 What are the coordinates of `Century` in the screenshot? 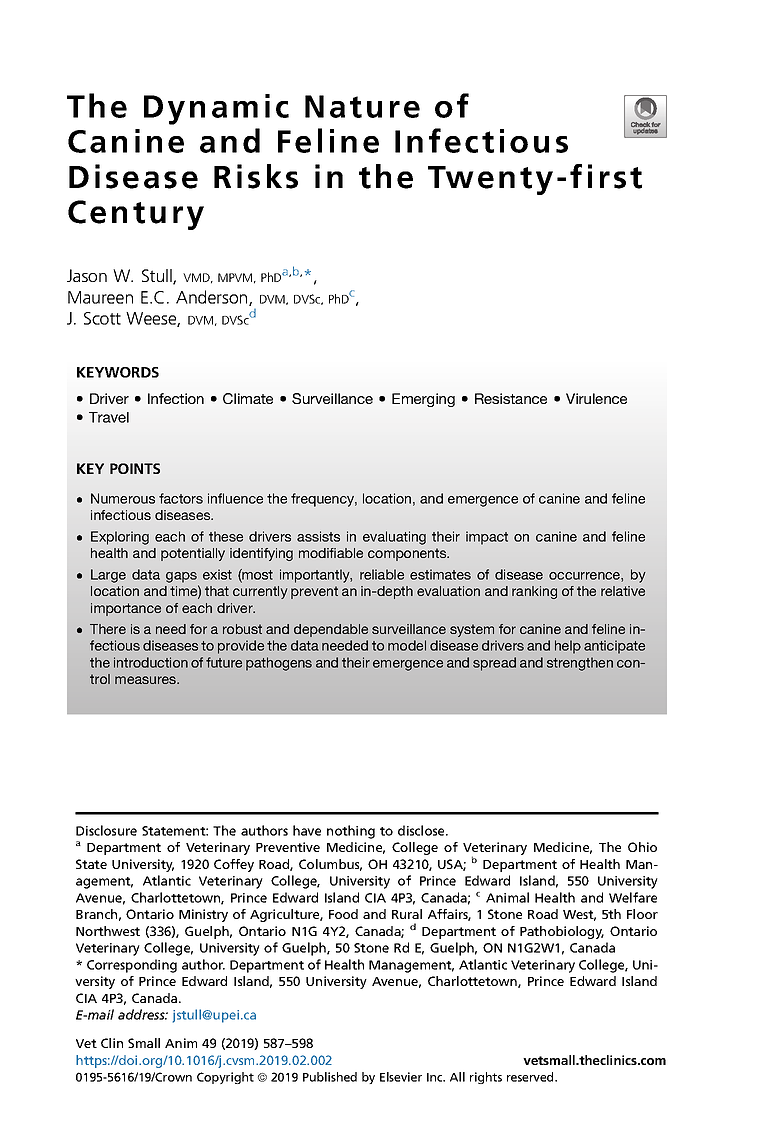 It's located at (136, 215).
